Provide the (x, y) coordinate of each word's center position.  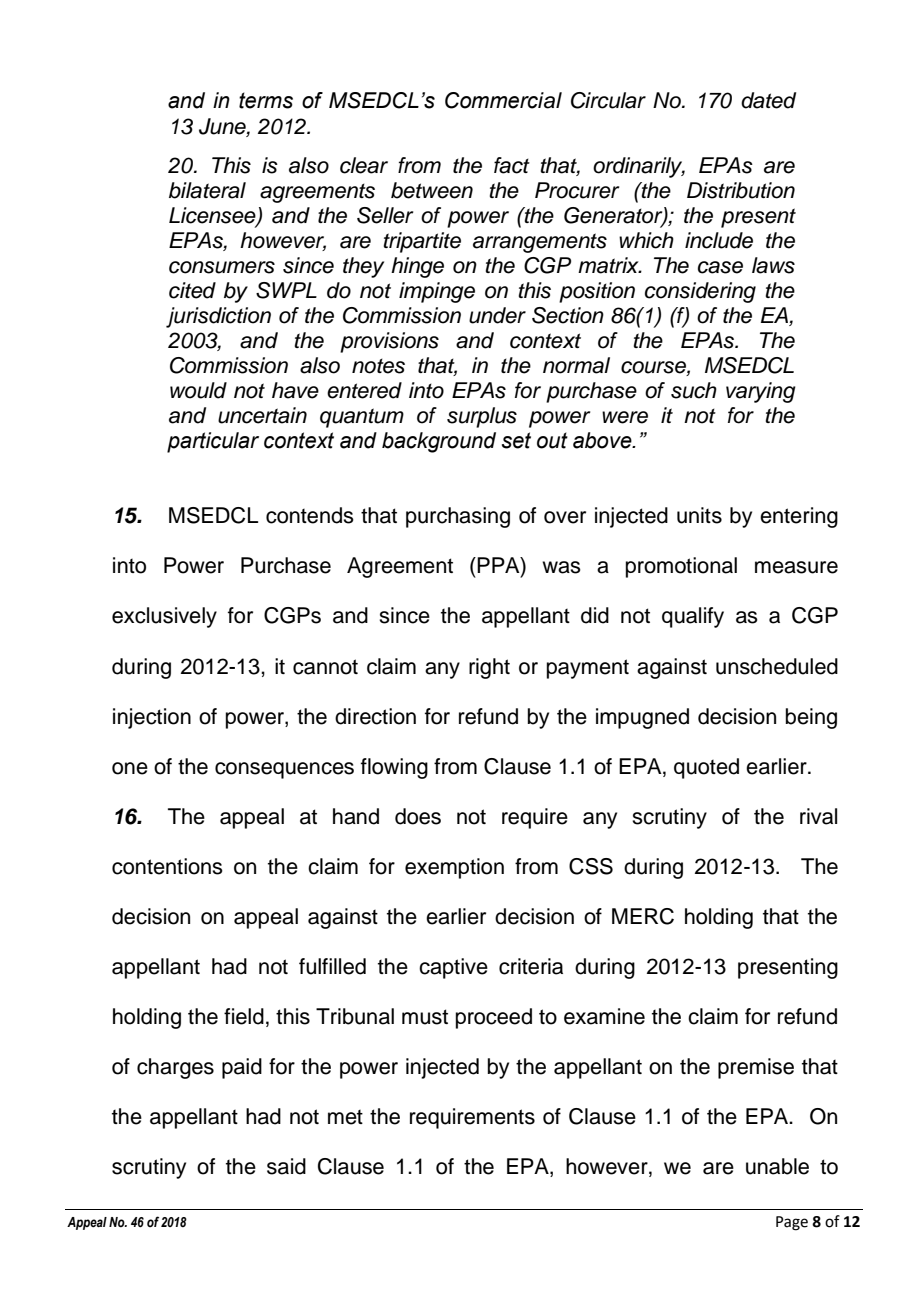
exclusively (164, 617)
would (198, 390)
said (286, 1166)
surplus (482, 417)
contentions (167, 866)
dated (768, 100)
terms (266, 100)
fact (512, 165)
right (489, 668)
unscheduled (777, 666)
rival (818, 816)
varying (761, 392)
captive (453, 968)
